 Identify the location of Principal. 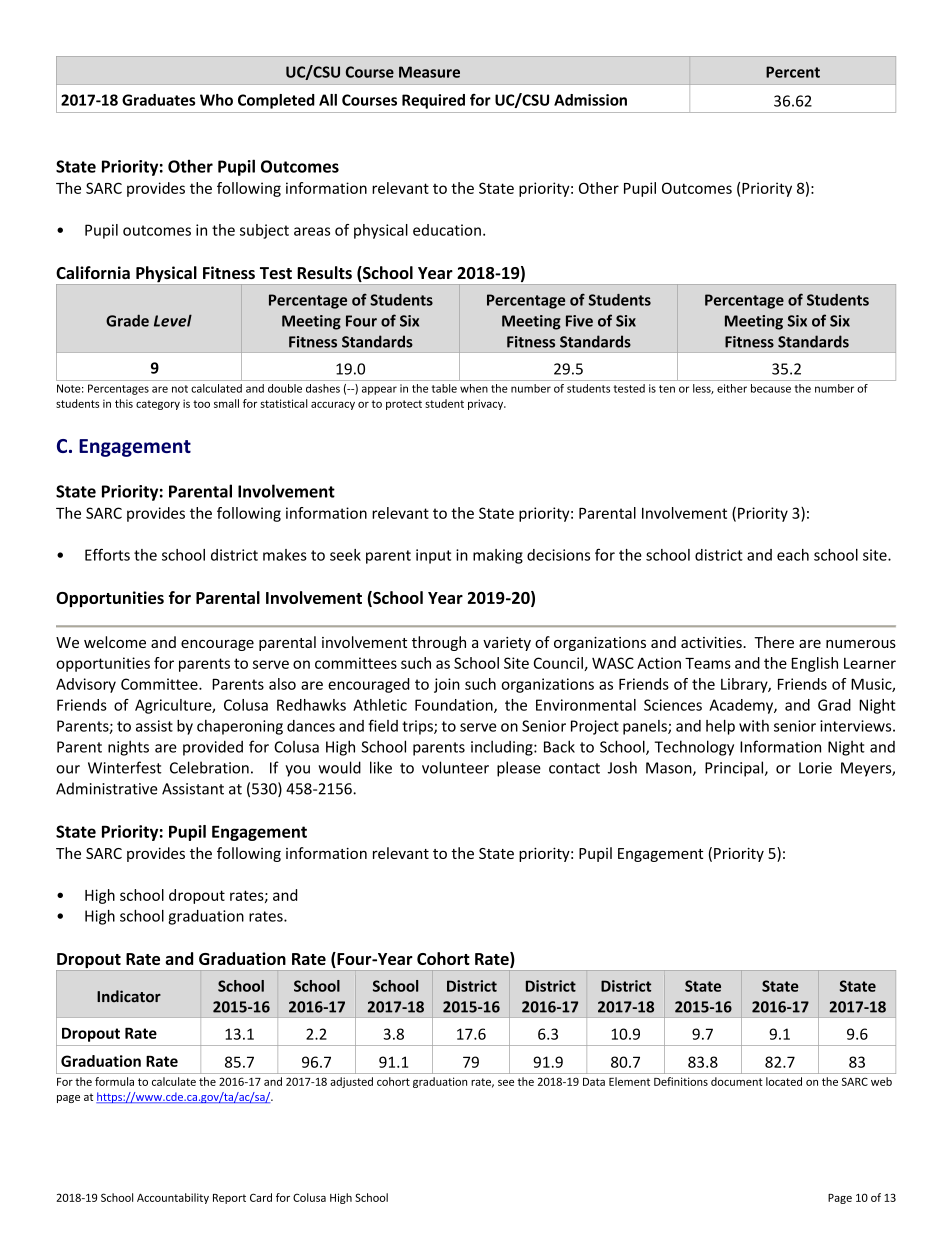
(735, 769).
